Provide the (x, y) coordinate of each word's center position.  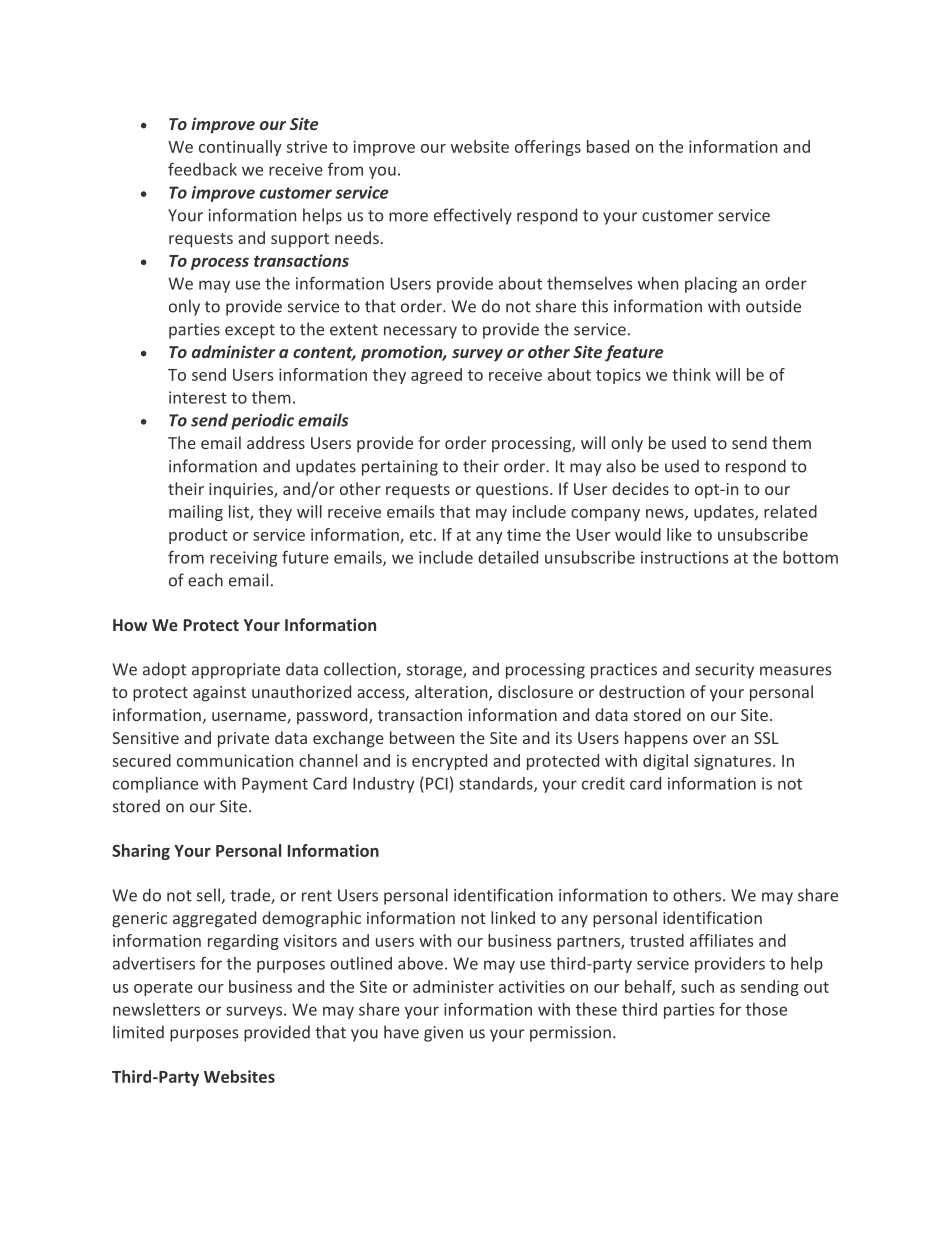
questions (513, 491)
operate (163, 989)
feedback (202, 169)
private (243, 740)
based (608, 146)
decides (640, 488)
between (422, 737)
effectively (473, 216)
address (276, 442)
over (709, 739)
